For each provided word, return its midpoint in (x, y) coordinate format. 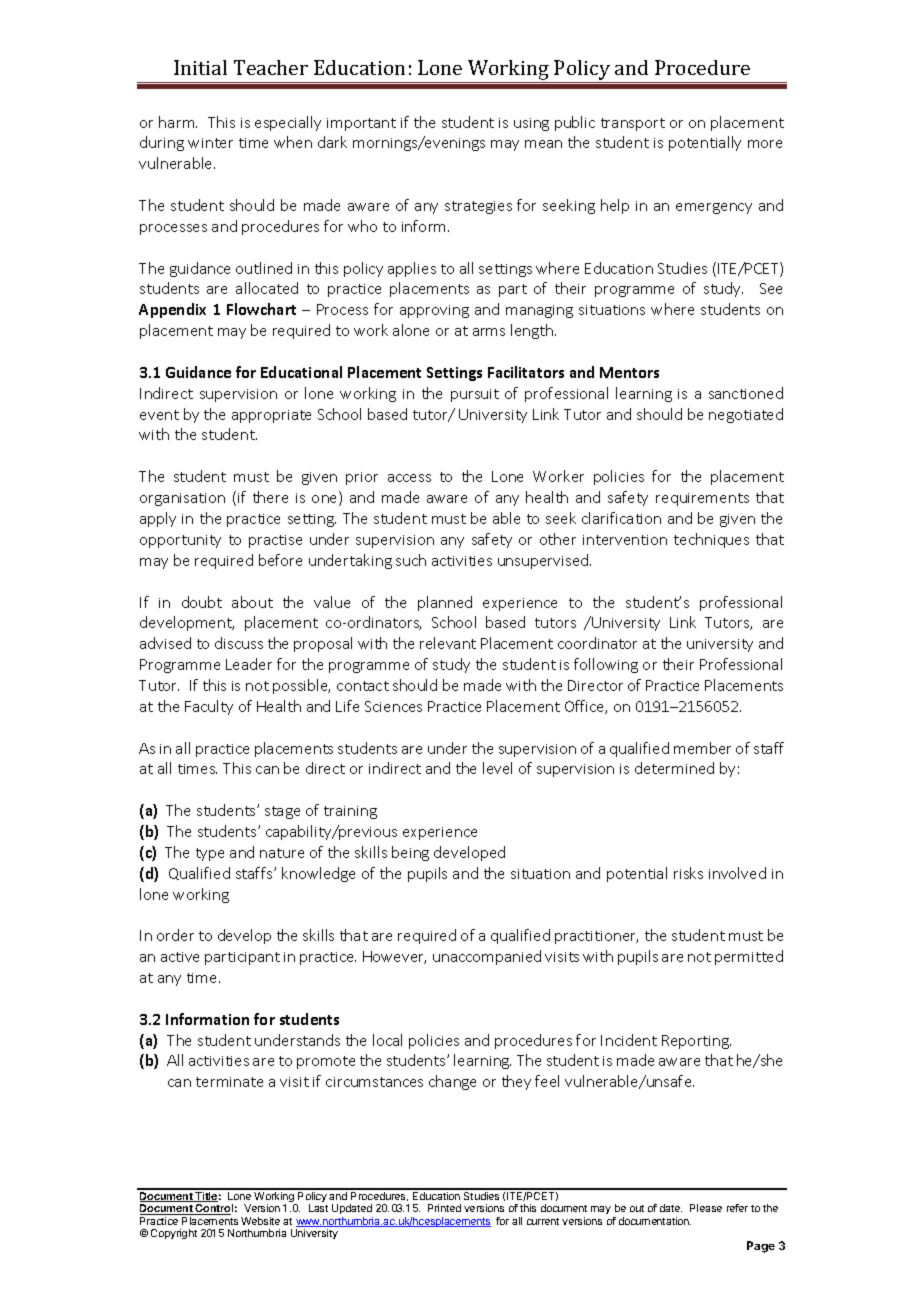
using (531, 124)
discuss (239, 643)
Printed (444, 1208)
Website (260, 1221)
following (606, 665)
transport (633, 124)
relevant (448, 643)
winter (210, 143)
